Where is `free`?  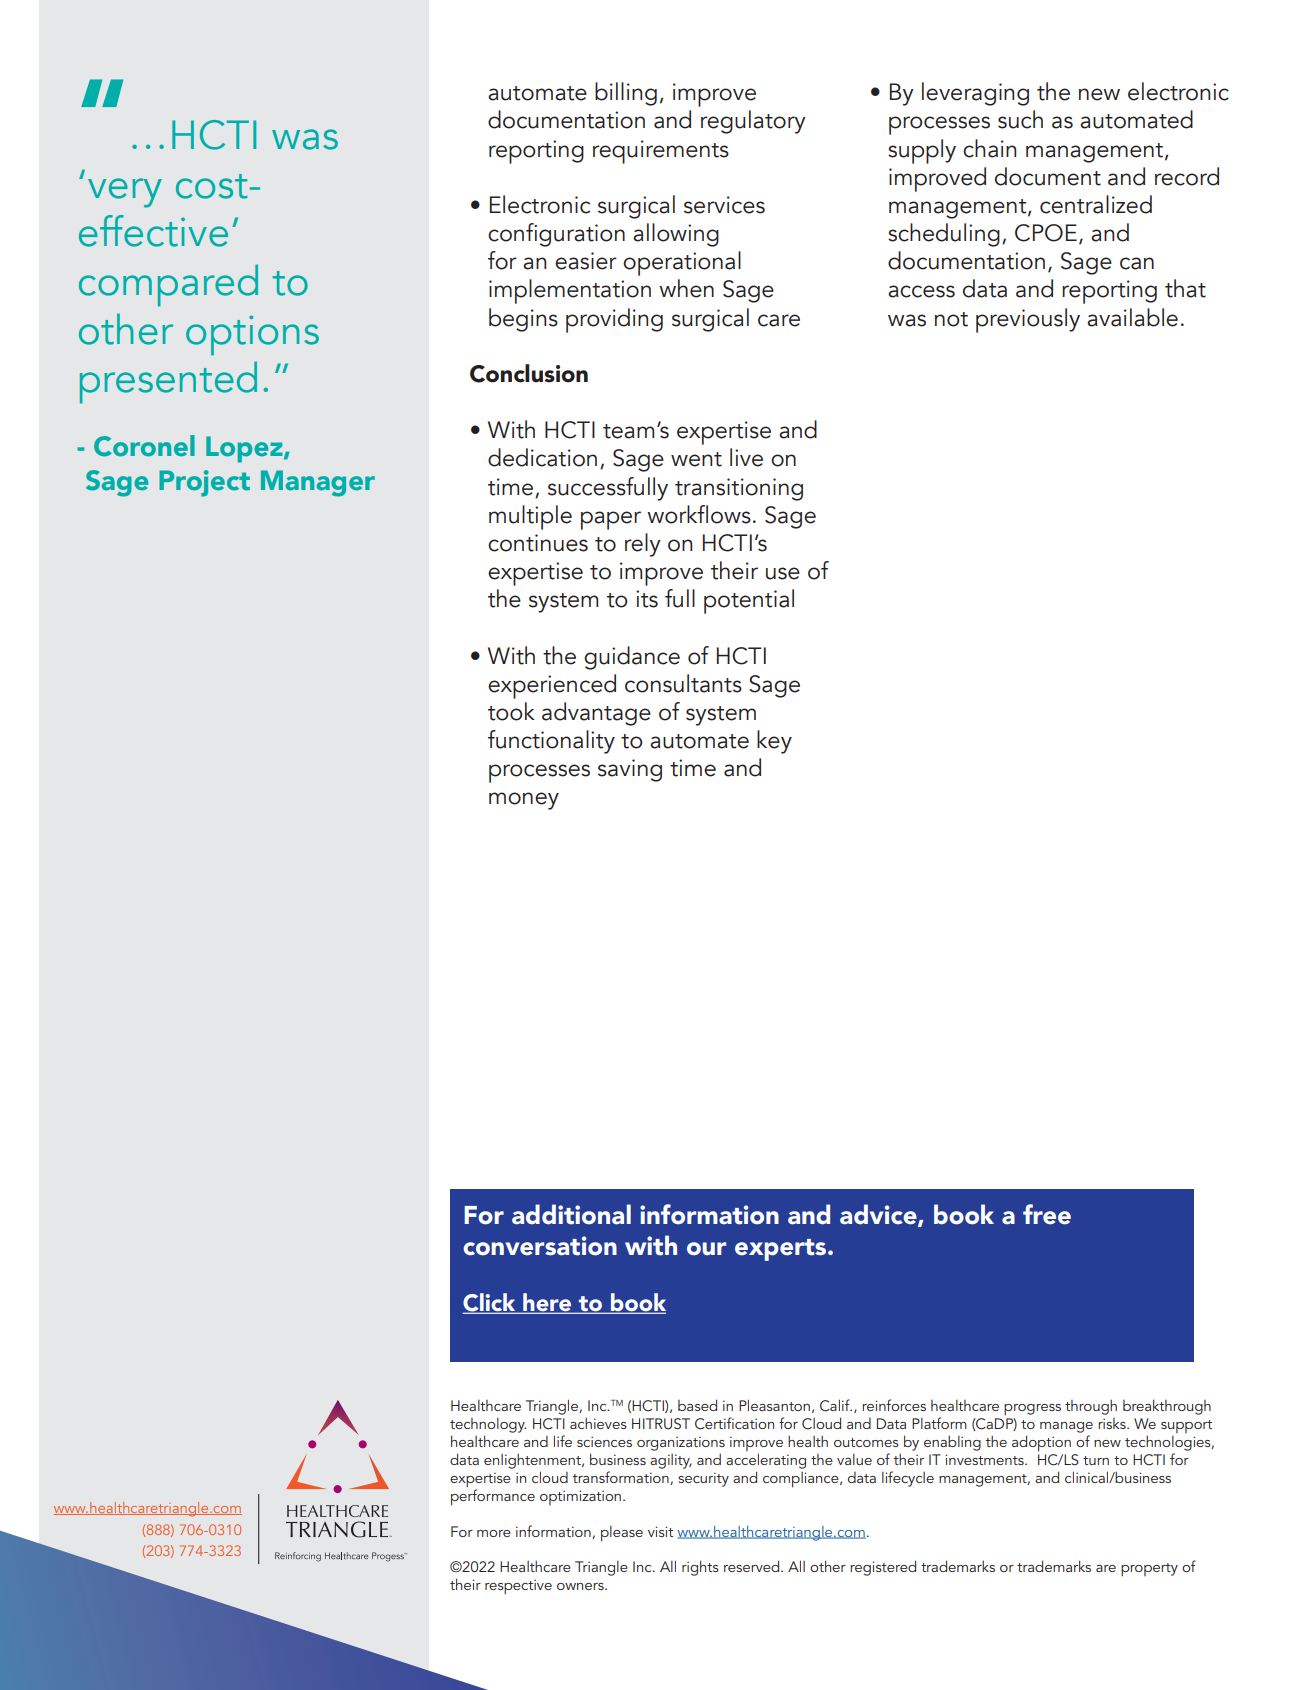
free is located at coordinates (1047, 1214).
